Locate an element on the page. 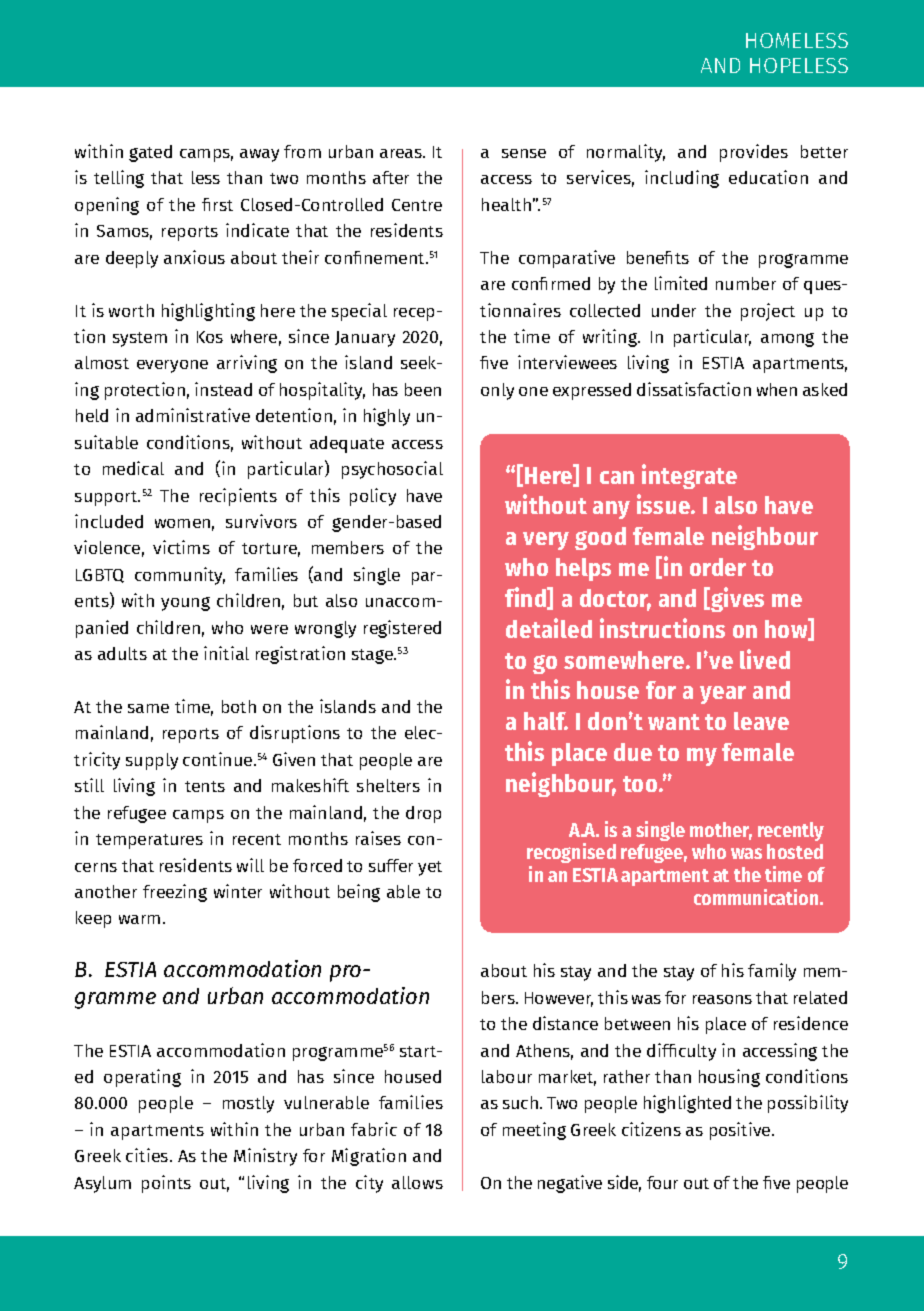 This image has width=924, height=1311. integrate is located at coordinates (689, 476).
